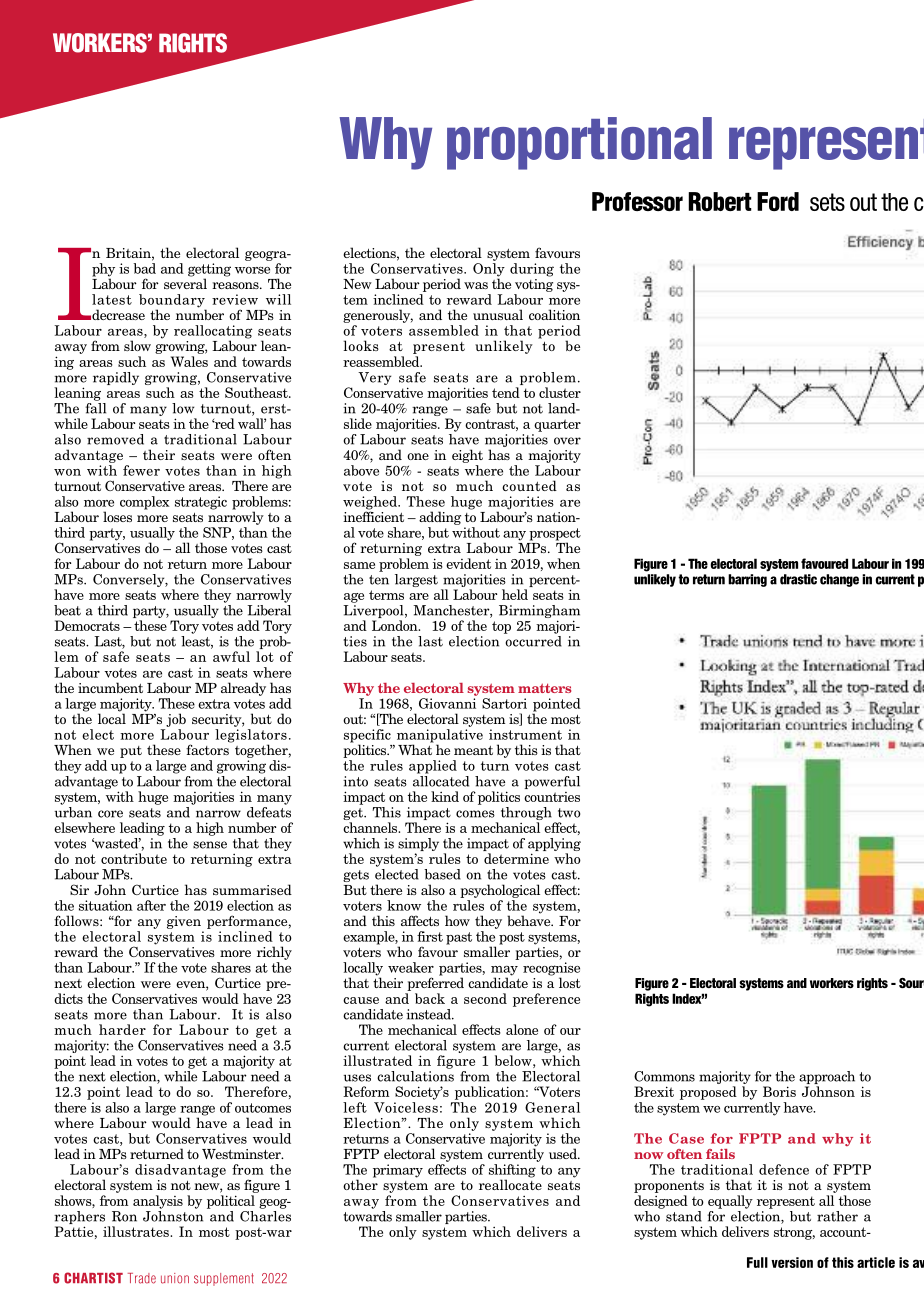 Image resolution: width=924 pixels, height=1308 pixels. I want to click on Ford, so click(778, 201).
